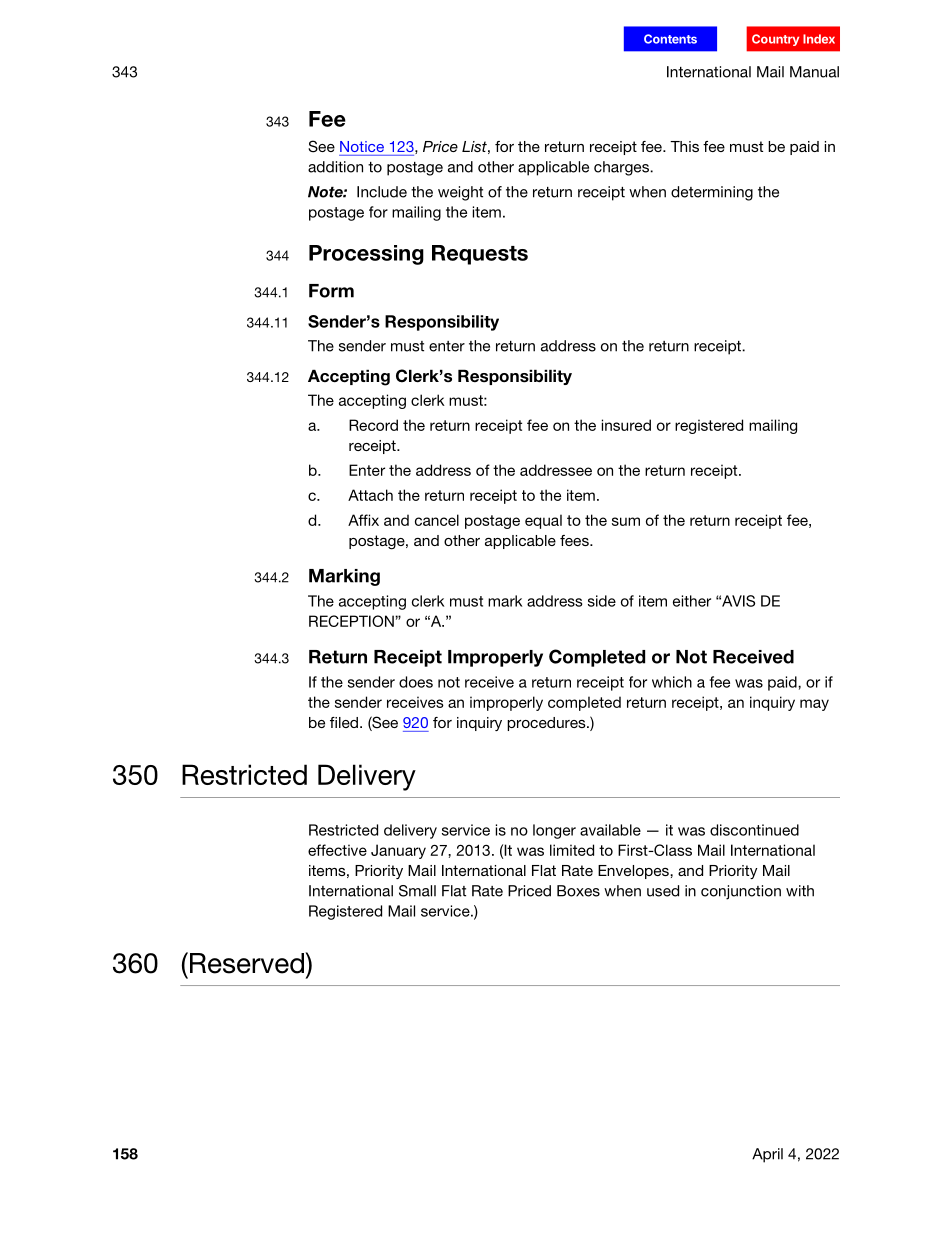  I want to click on filed, so click(344, 722).
